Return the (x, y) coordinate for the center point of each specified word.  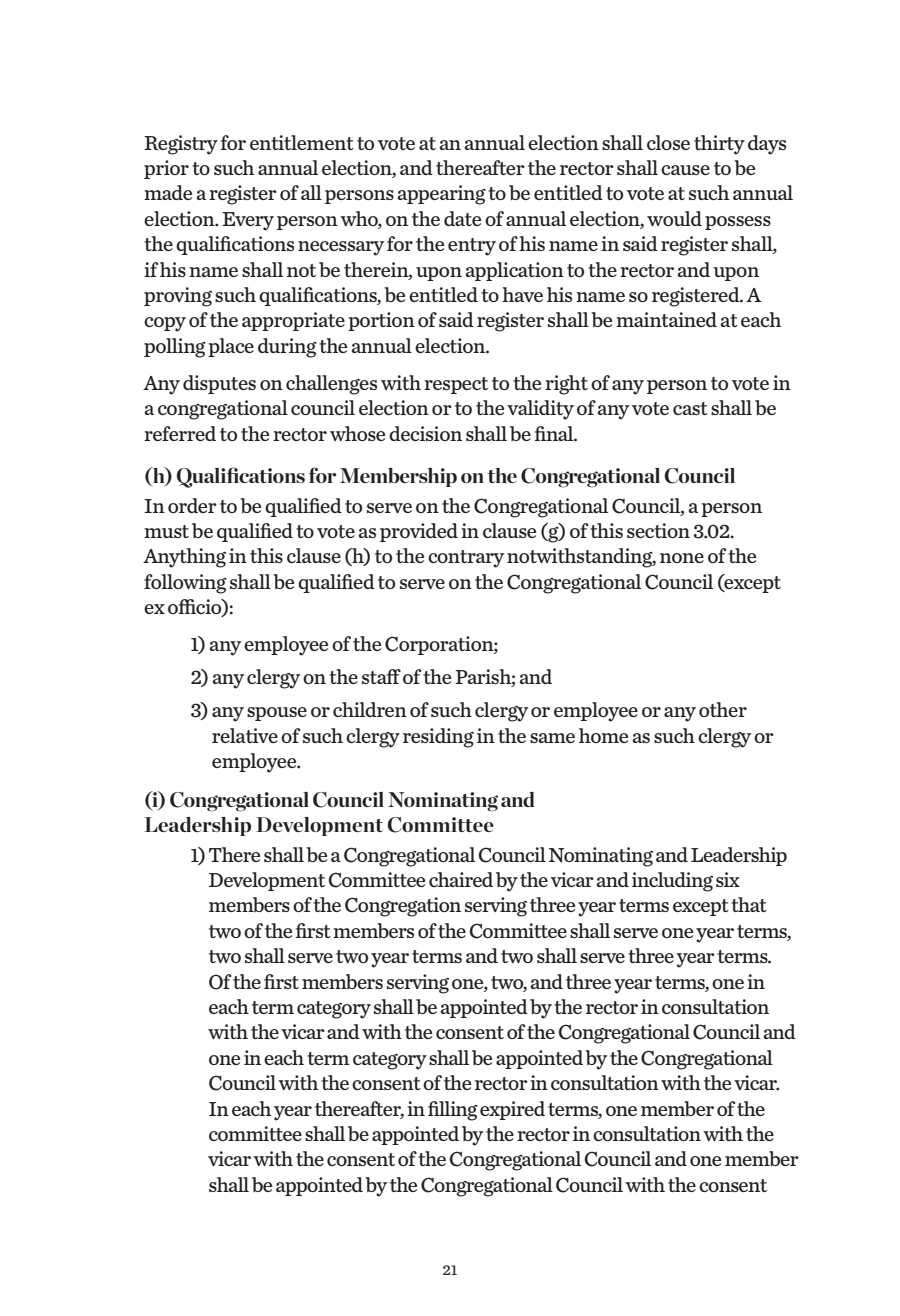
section (658, 530)
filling (453, 1111)
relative (245, 735)
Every (248, 221)
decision (425, 433)
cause (685, 170)
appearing (442, 195)
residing (438, 738)
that (749, 904)
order (192, 505)
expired (512, 1110)
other (723, 709)
